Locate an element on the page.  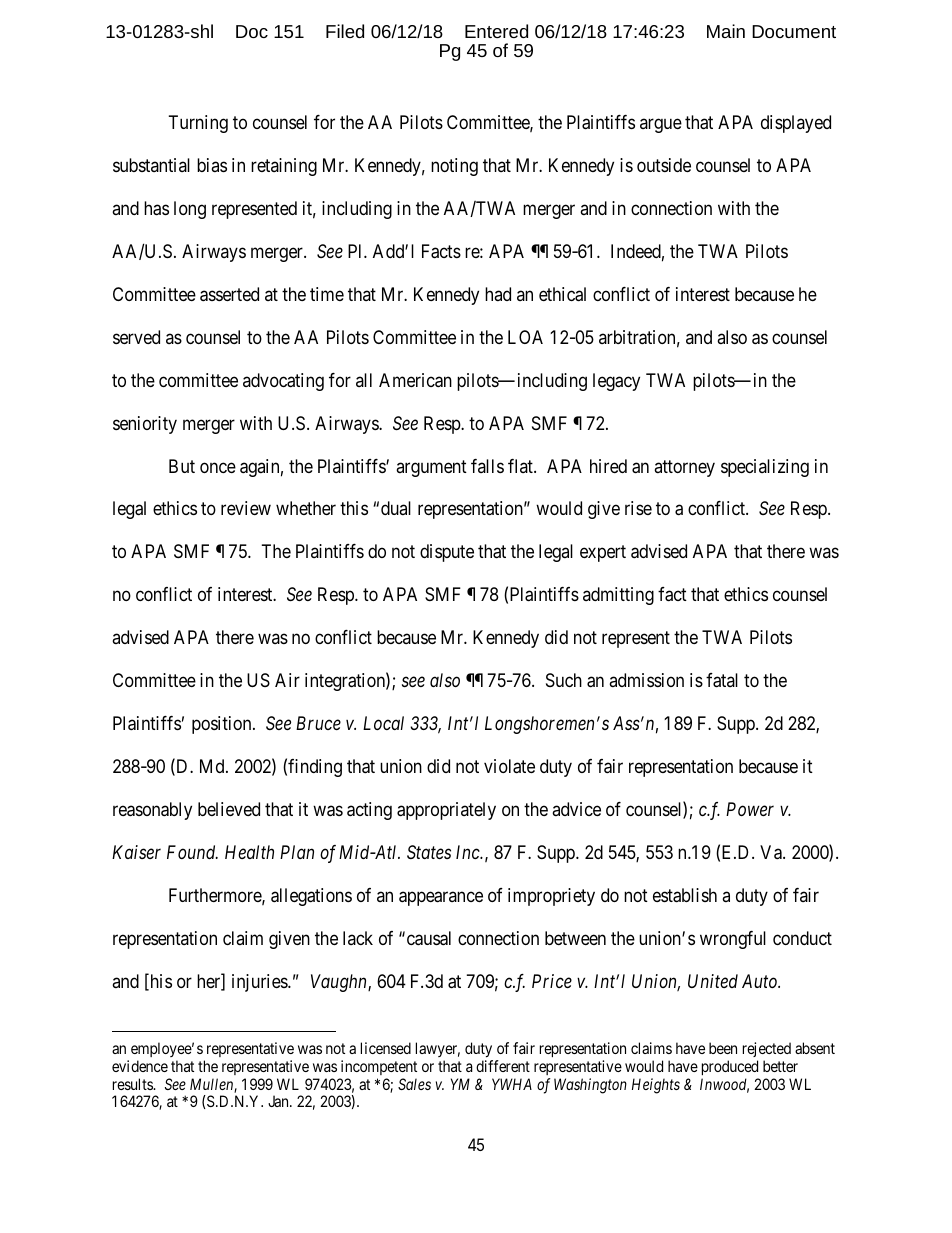
different is located at coordinates (503, 1066).
